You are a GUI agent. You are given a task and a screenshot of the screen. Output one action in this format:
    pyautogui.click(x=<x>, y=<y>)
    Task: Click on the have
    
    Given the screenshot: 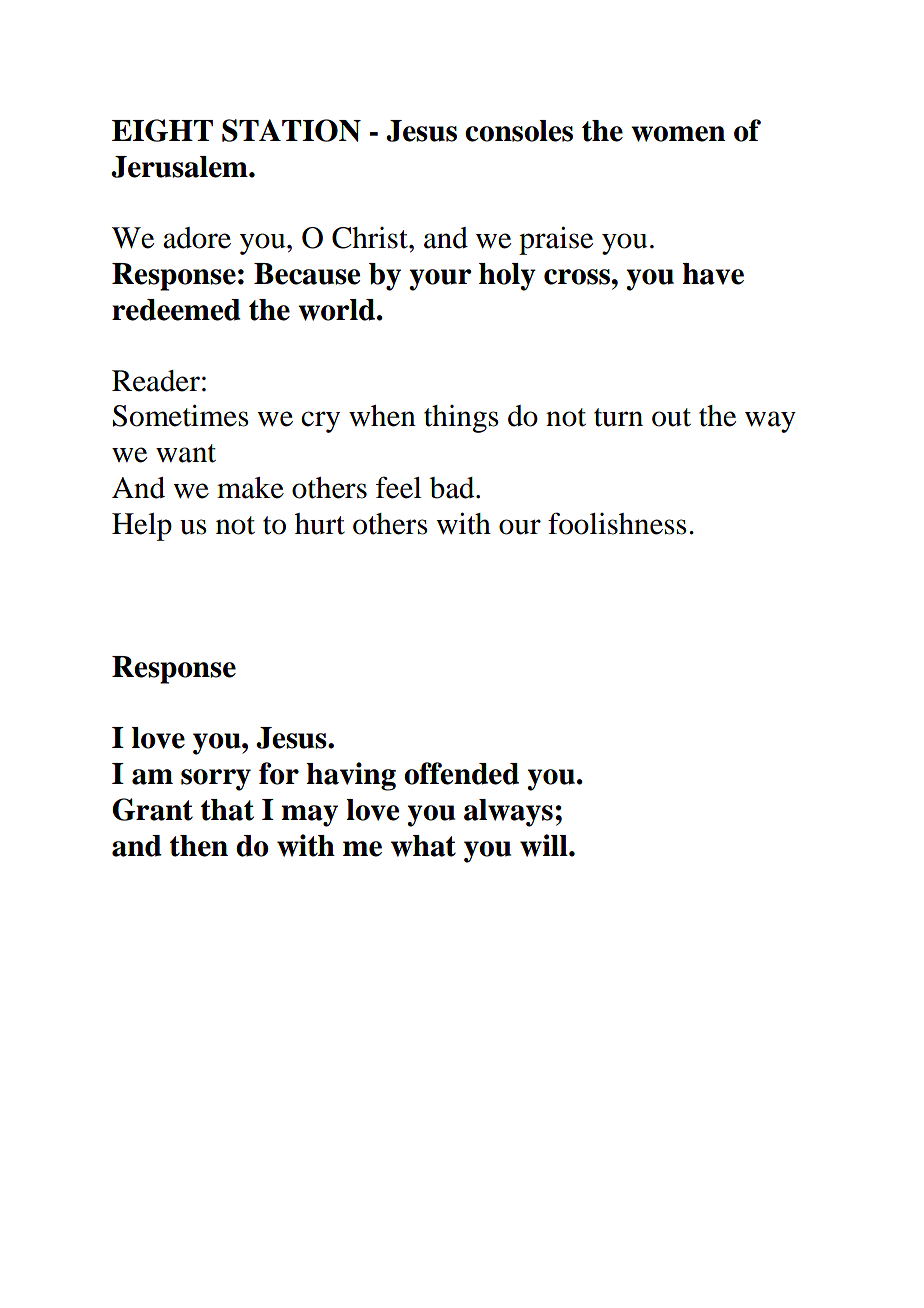 What is the action you would take?
    pyautogui.click(x=713, y=274)
